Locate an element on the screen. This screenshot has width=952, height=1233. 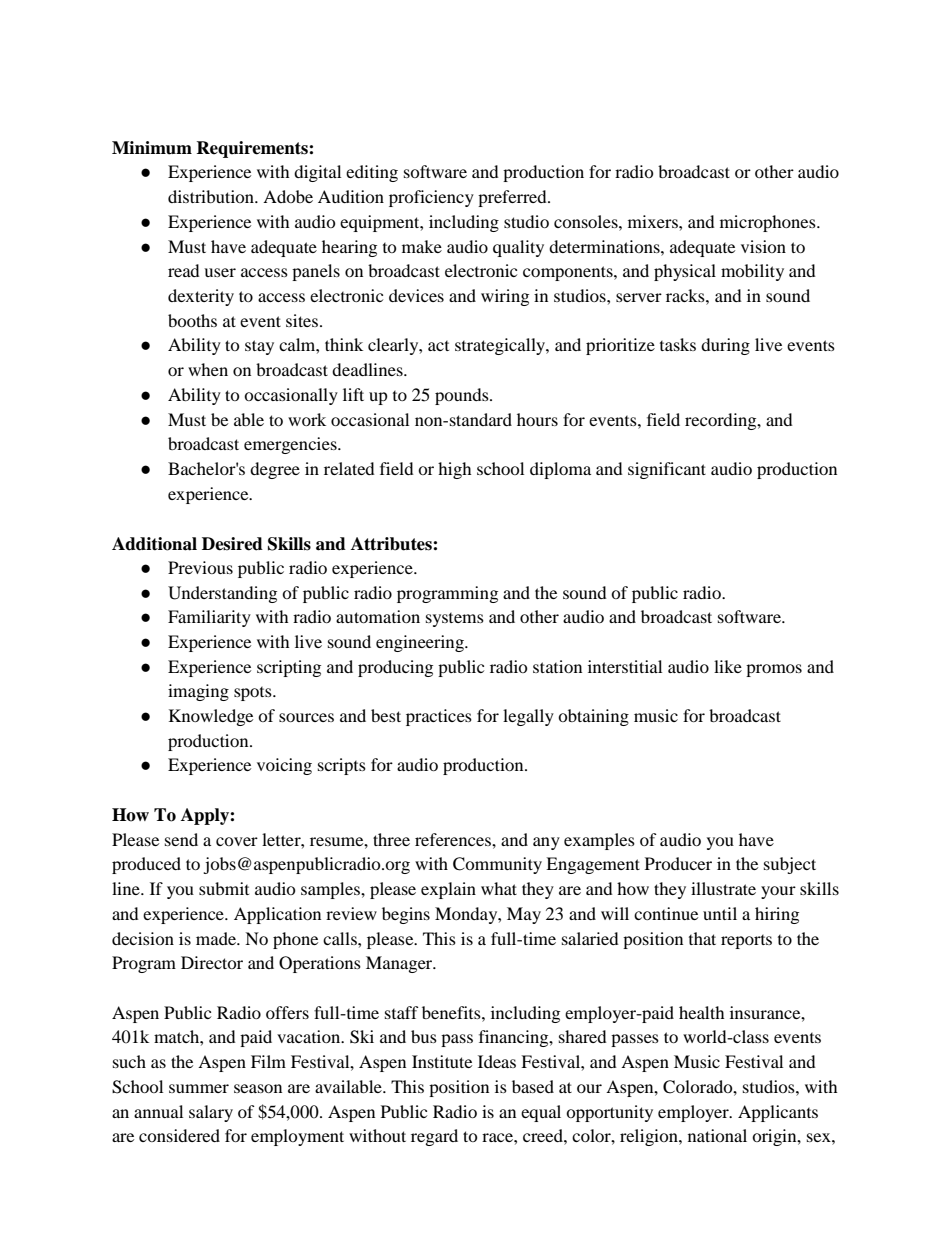
practices is located at coordinates (439, 717).
